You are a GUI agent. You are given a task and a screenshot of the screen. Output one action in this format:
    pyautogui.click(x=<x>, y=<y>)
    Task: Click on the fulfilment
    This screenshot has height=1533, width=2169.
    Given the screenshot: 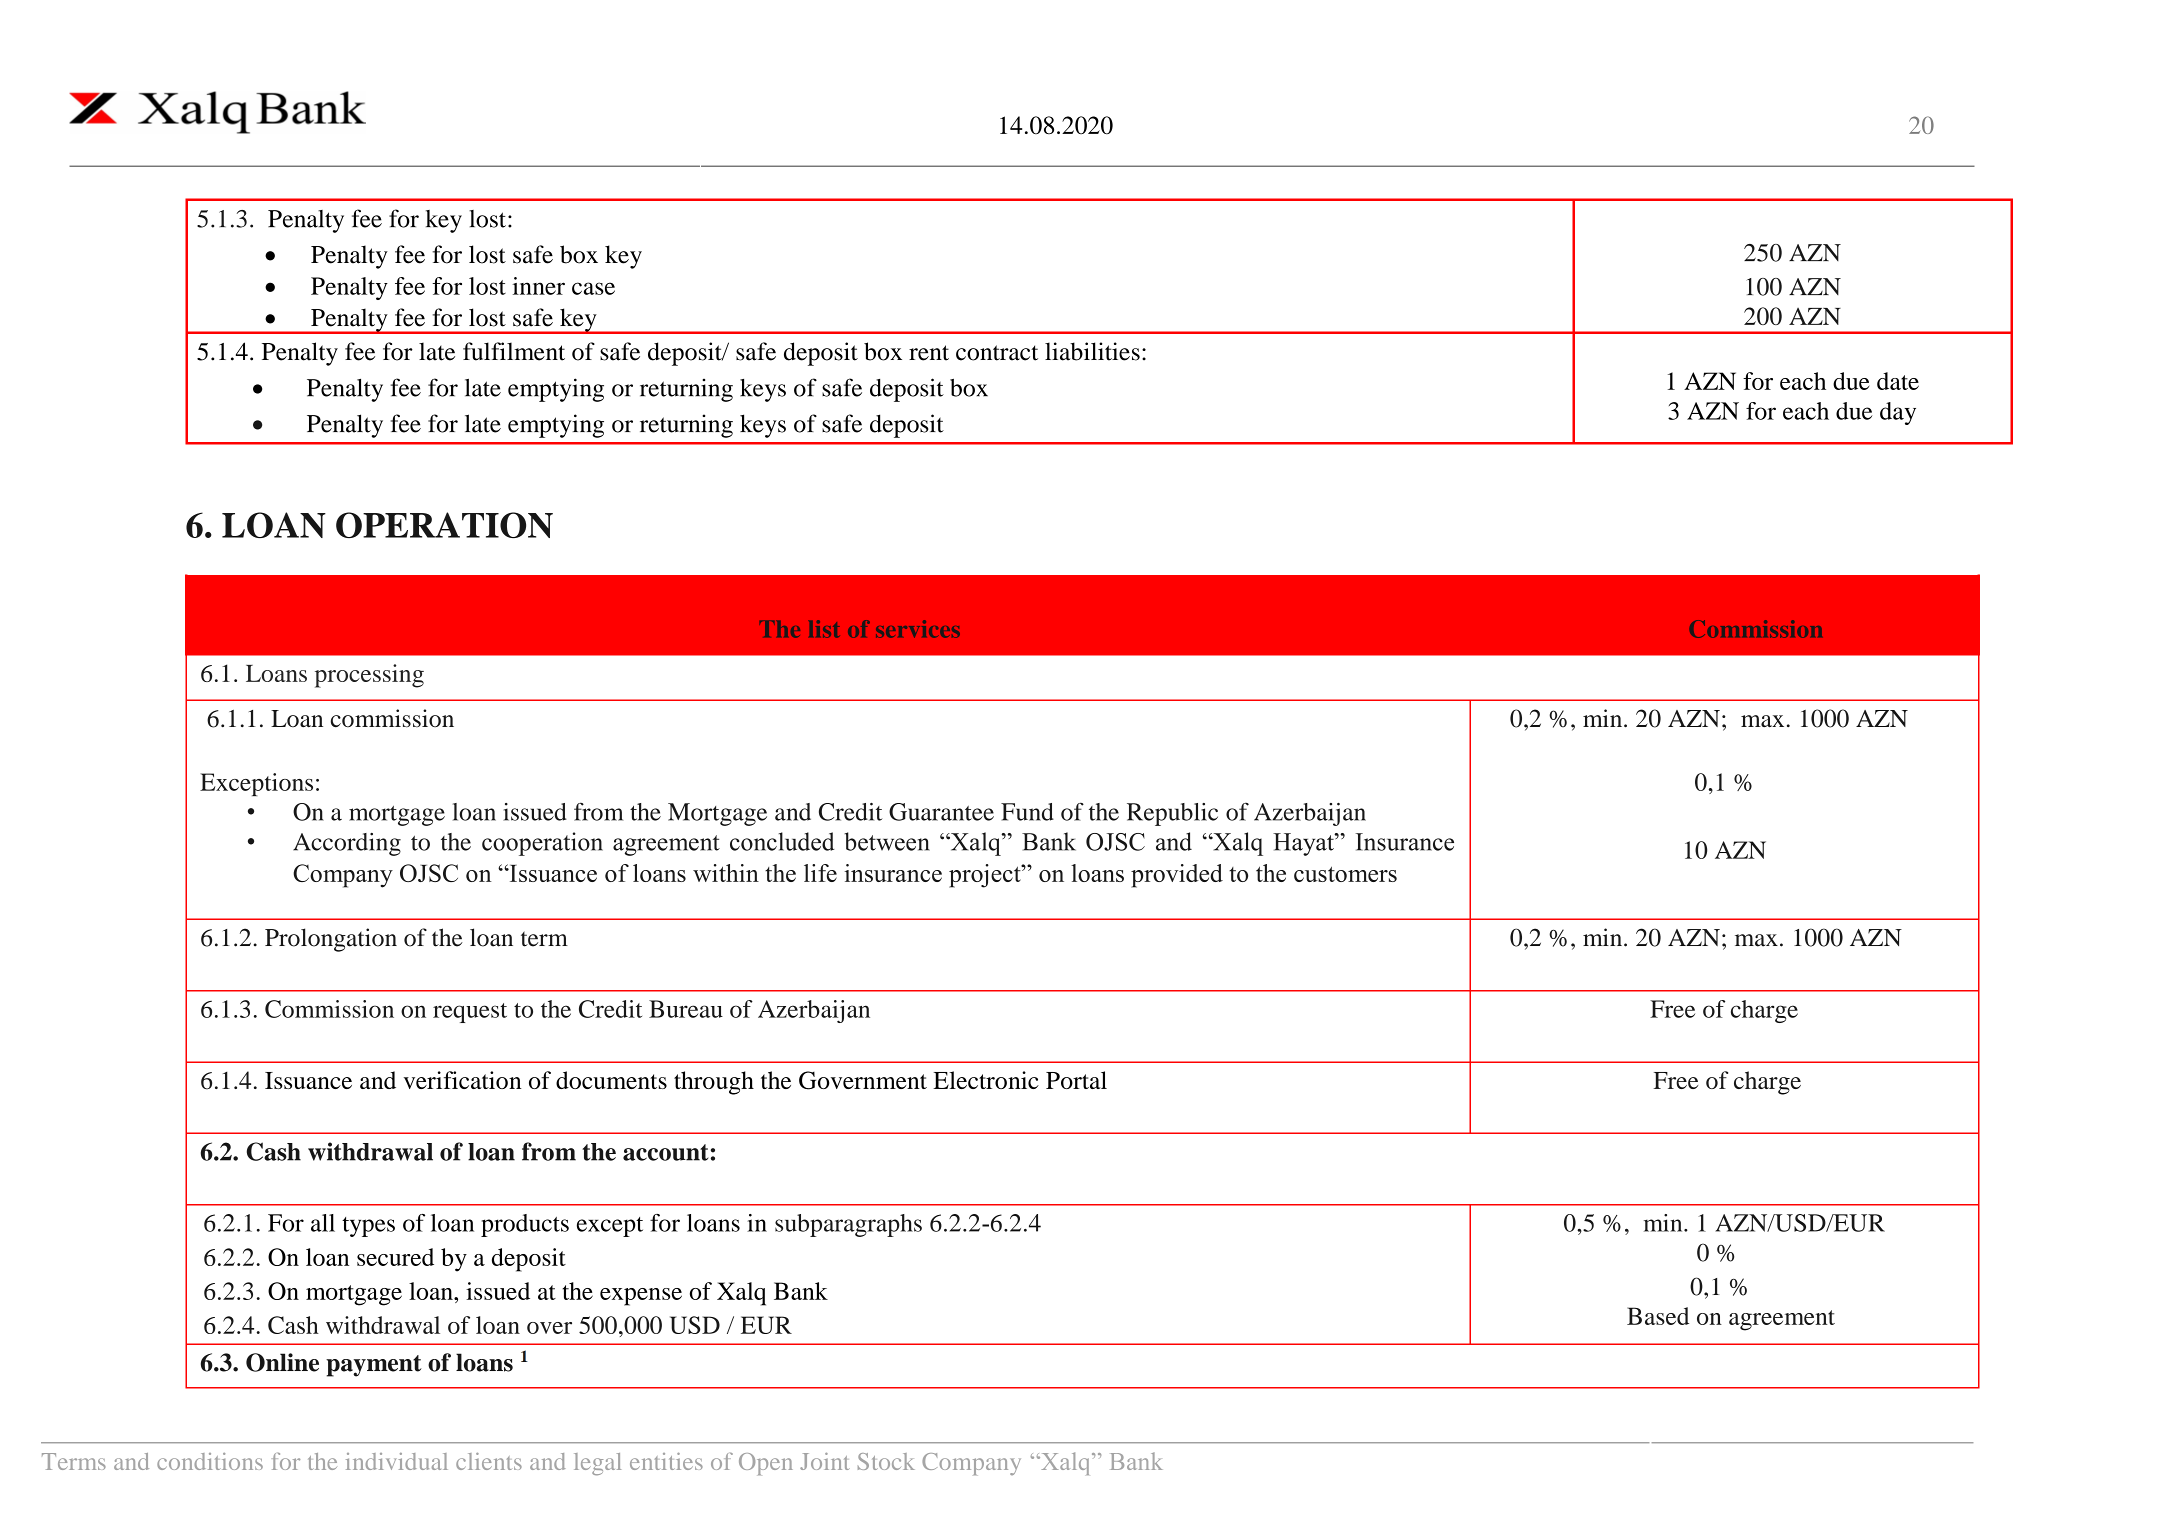 What is the action you would take?
    pyautogui.click(x=514, y=351)
